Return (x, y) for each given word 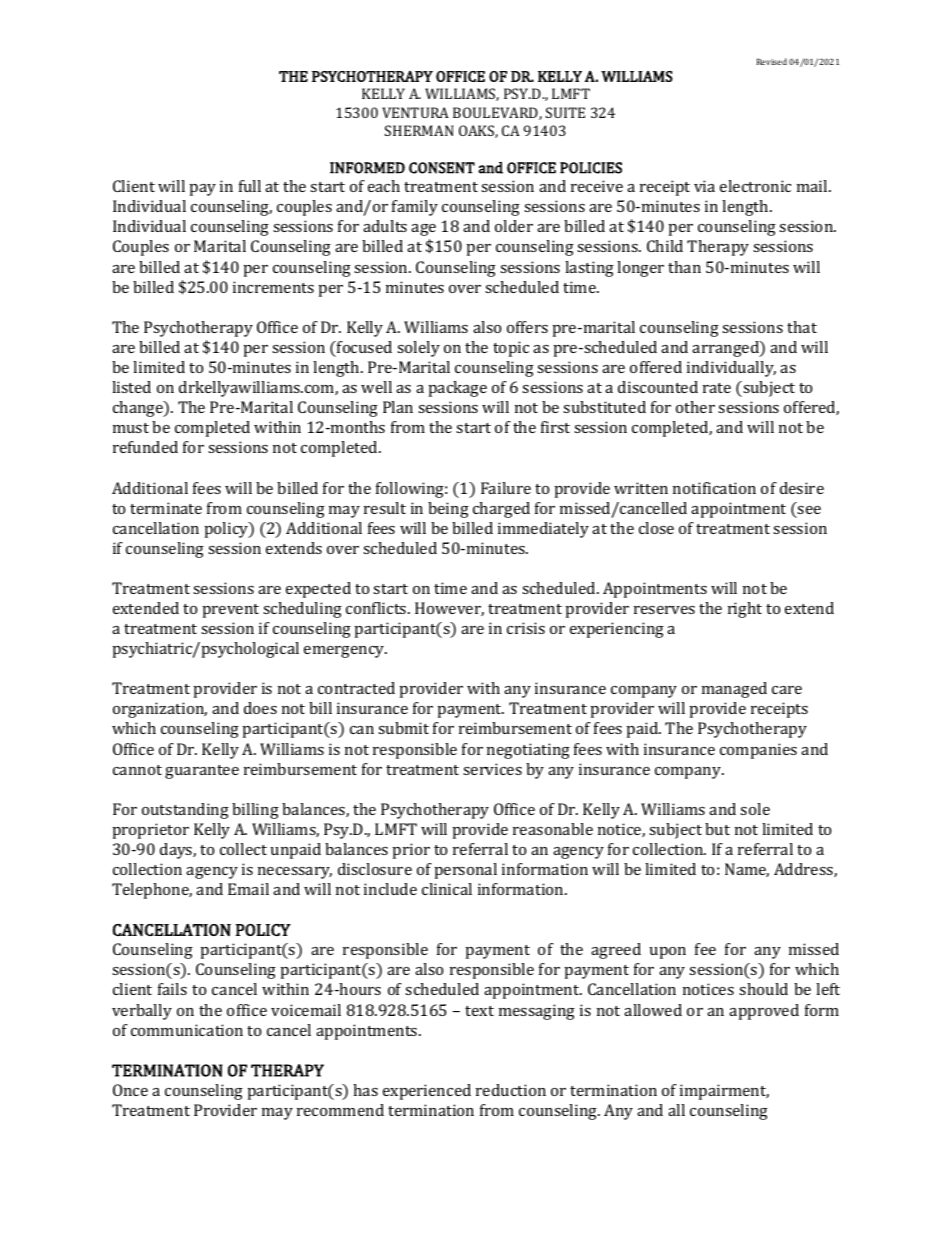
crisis (526, 628)
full (250, 186)
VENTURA (415, 112)
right (745, 610)
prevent (231, 611)
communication (187, 1030)
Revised (772, 61)
